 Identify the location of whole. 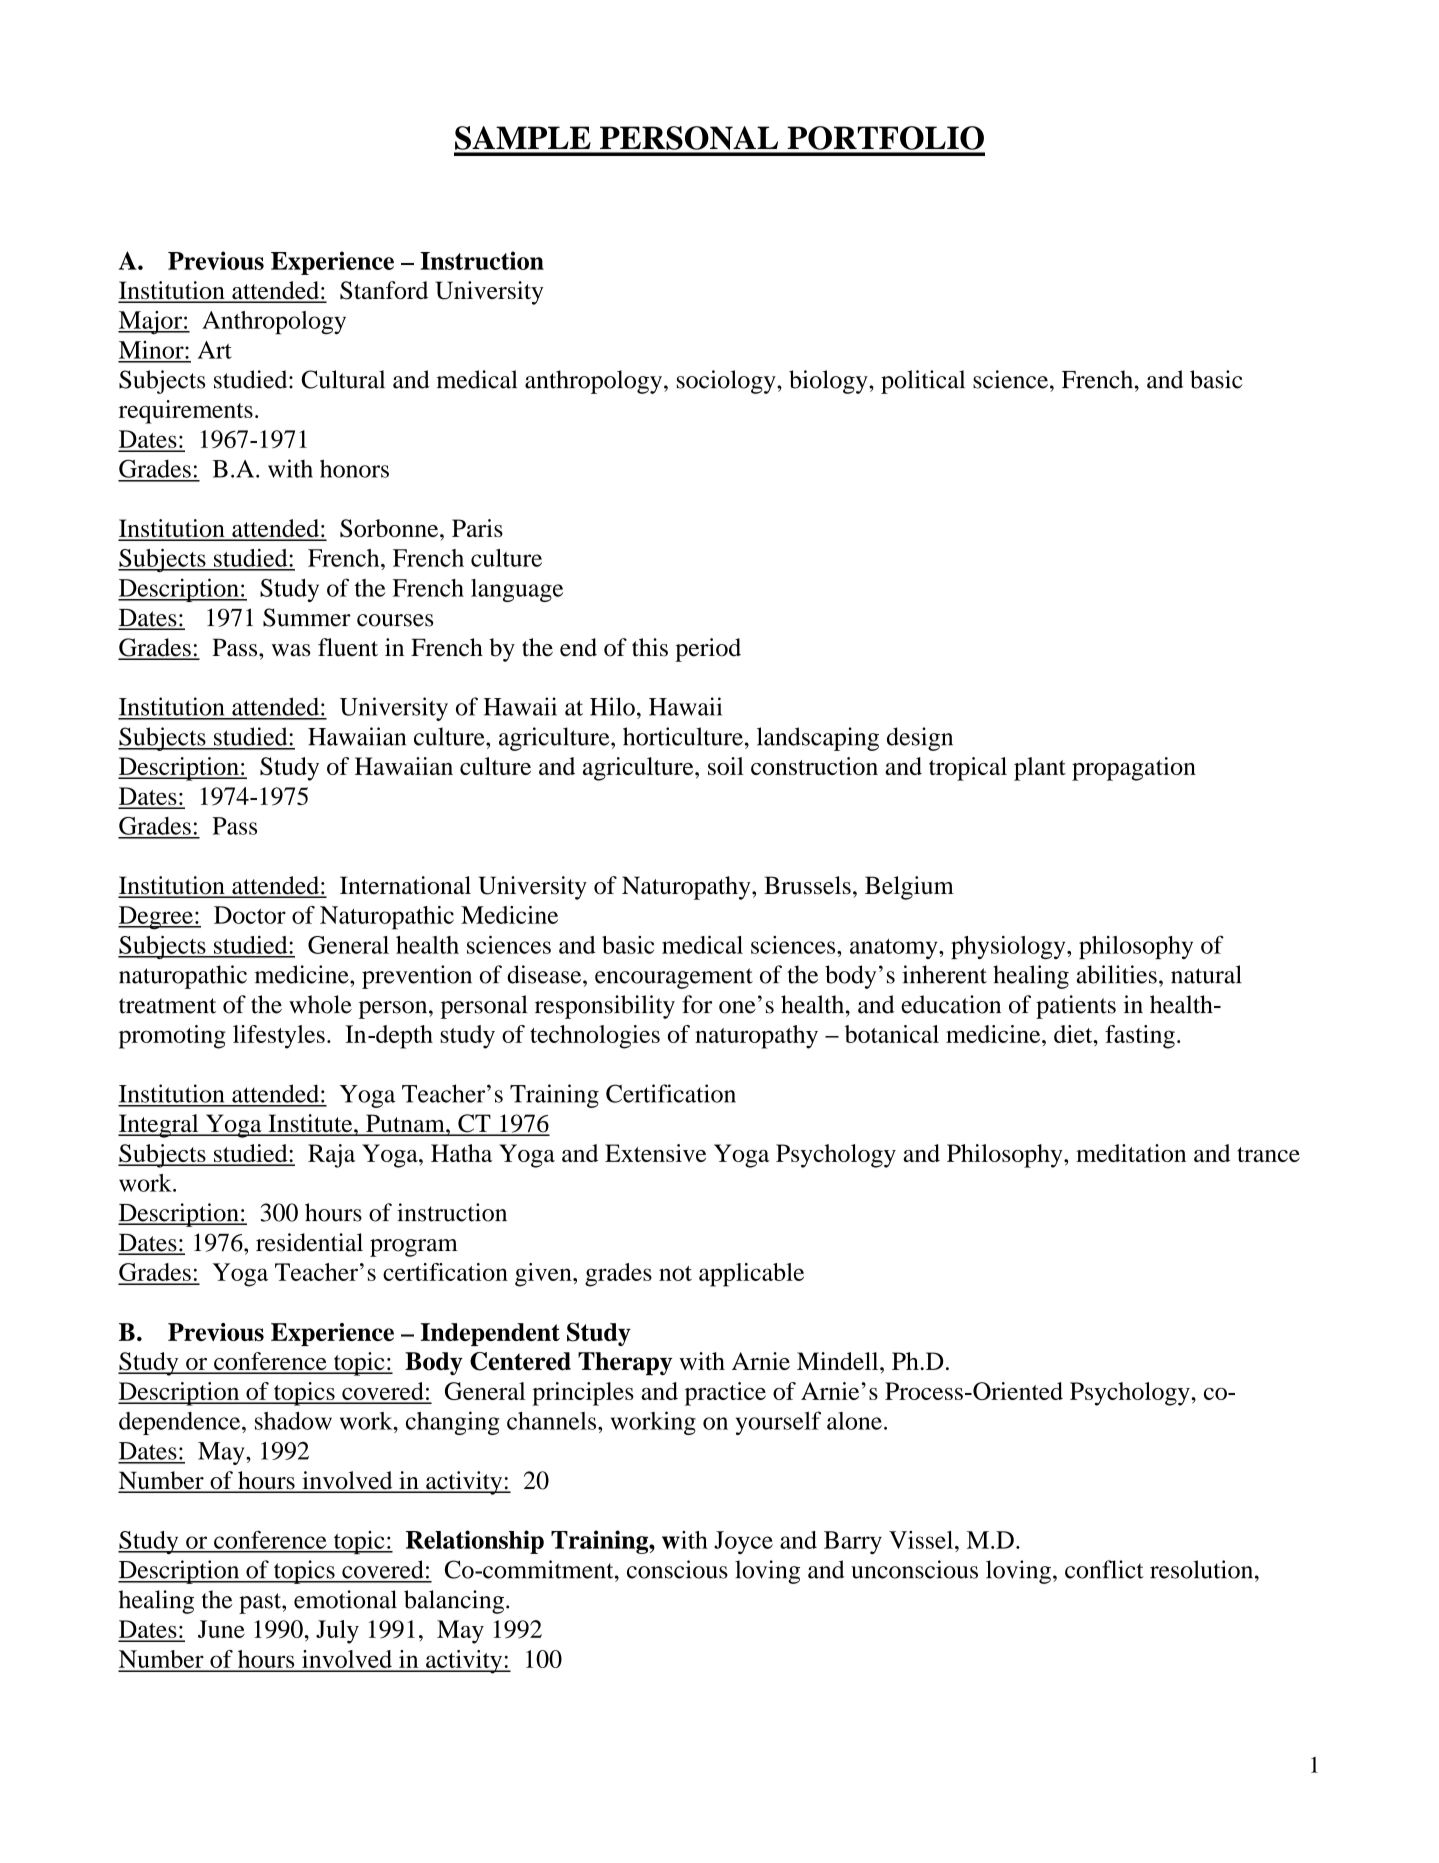
(320, 1004).
